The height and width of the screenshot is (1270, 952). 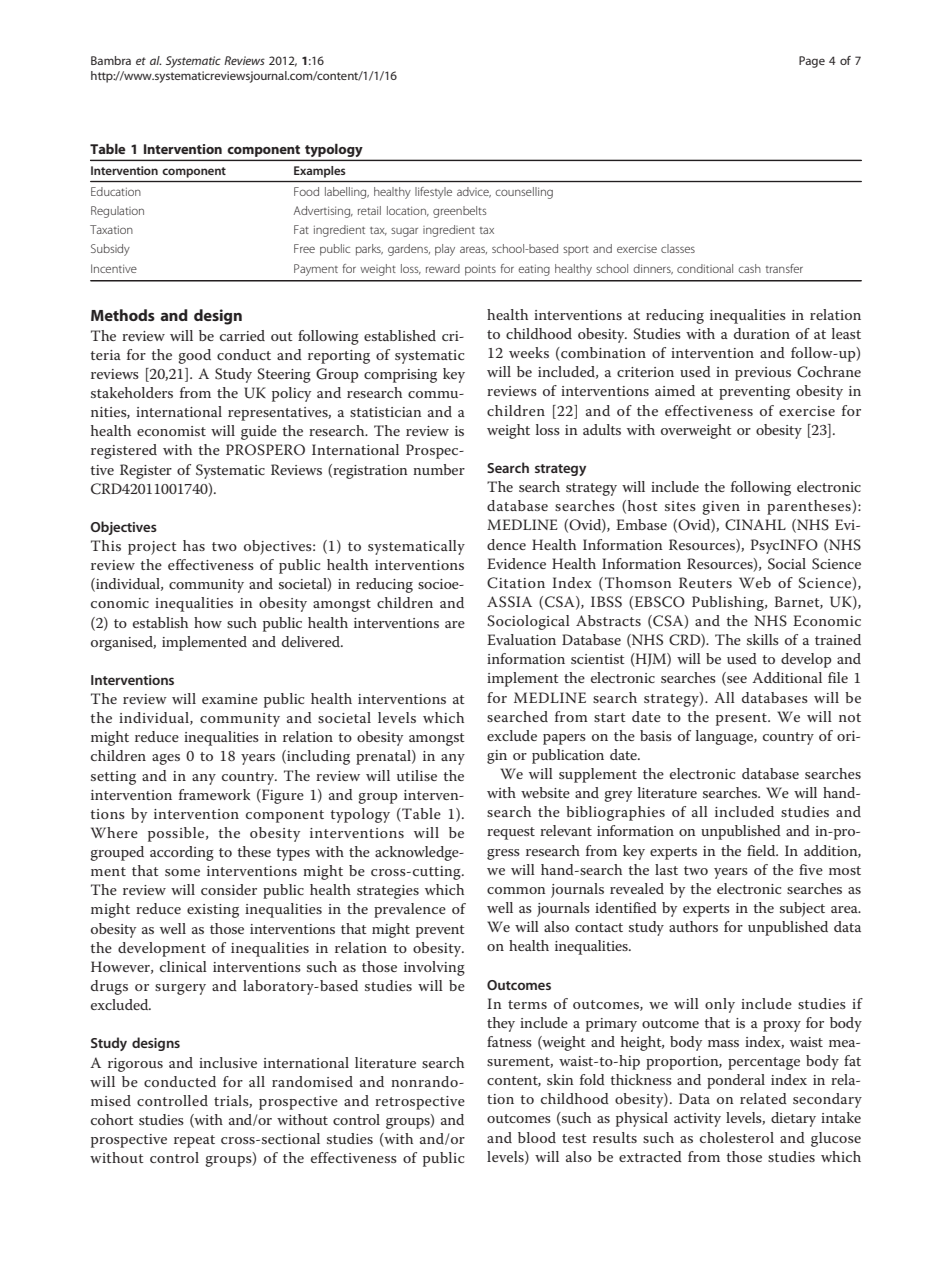 What do you see at coordinates (812, 62) in the screenshot?
I see `Page` at bounding box center [812, 62].
